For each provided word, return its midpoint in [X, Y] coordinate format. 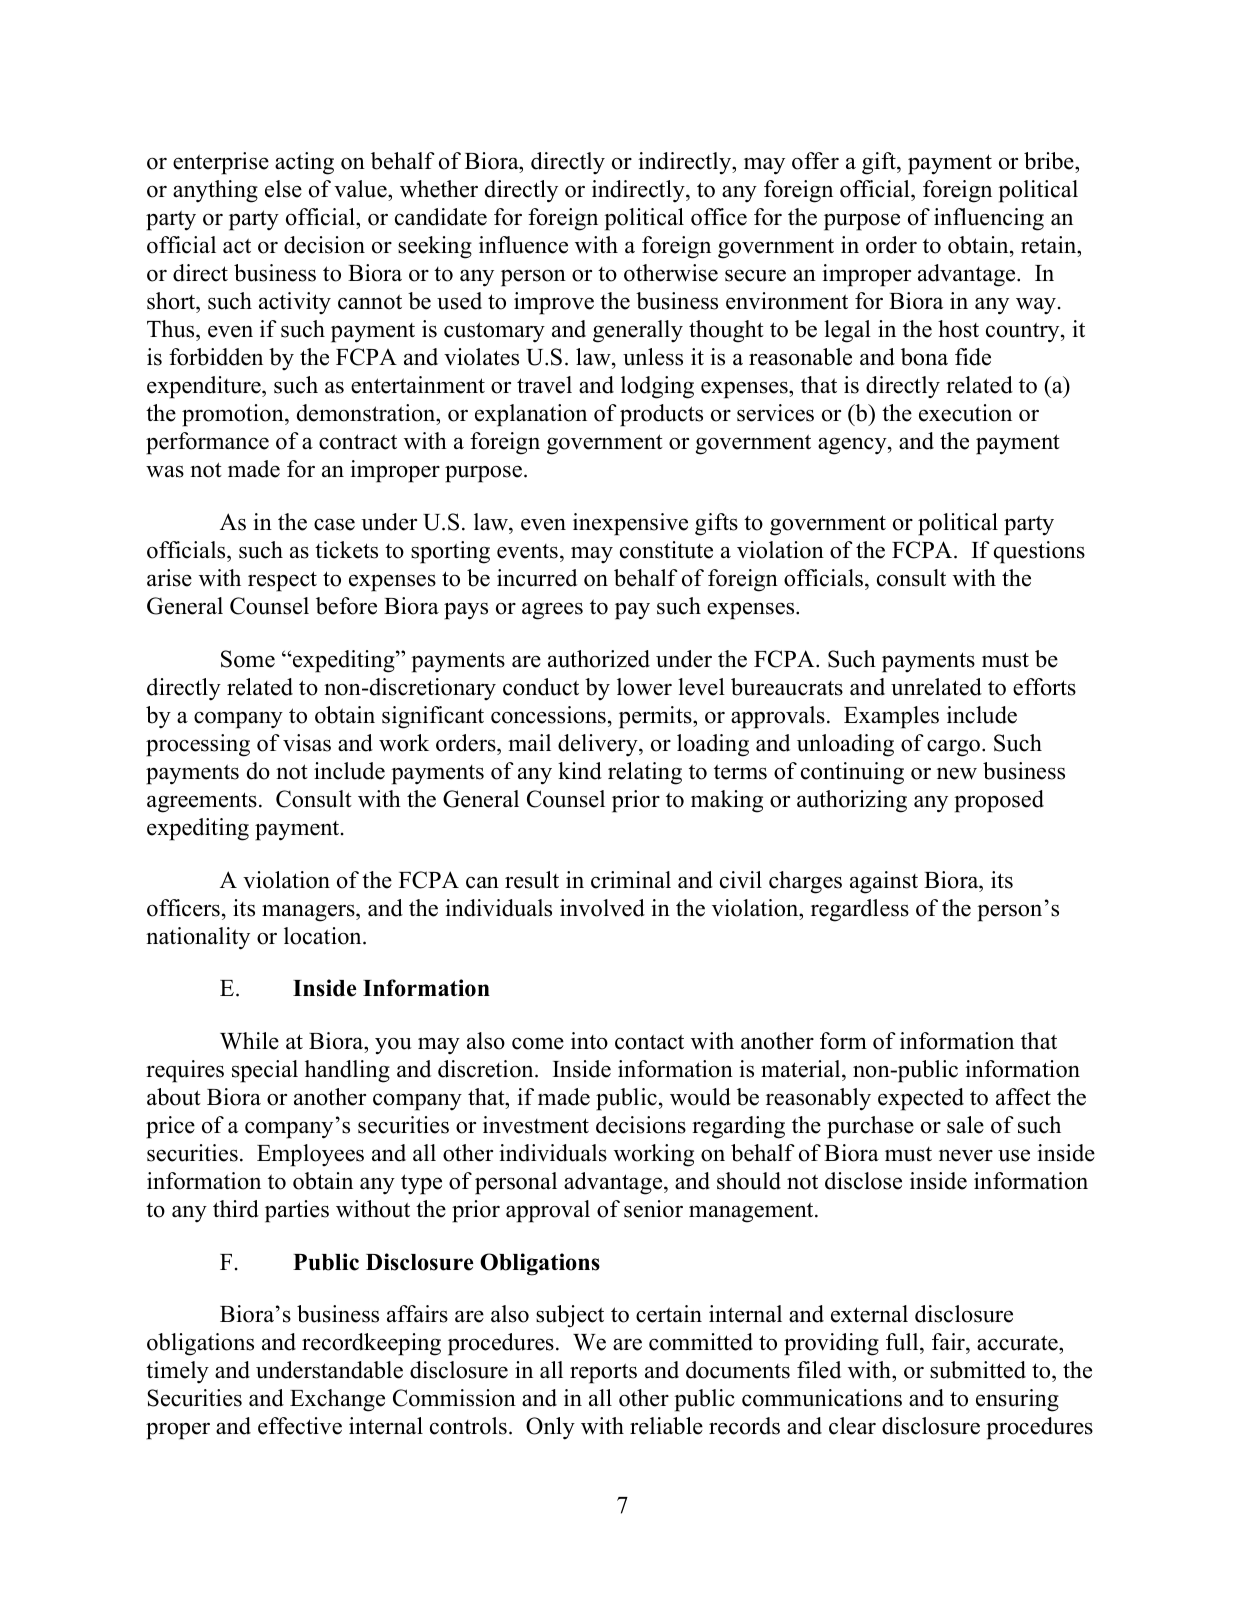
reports [603, 1373]
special [265, 1071]
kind [580, 771]
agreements [202, 802]
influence [523, 245]
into [589, 1041]
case [334, 524]
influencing [989, 219]
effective [300, 1426]
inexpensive [630, 524]
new [957, 773]
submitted [978, 1370]
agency [853, 446]
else [283, 189]
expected [921, 1099]
